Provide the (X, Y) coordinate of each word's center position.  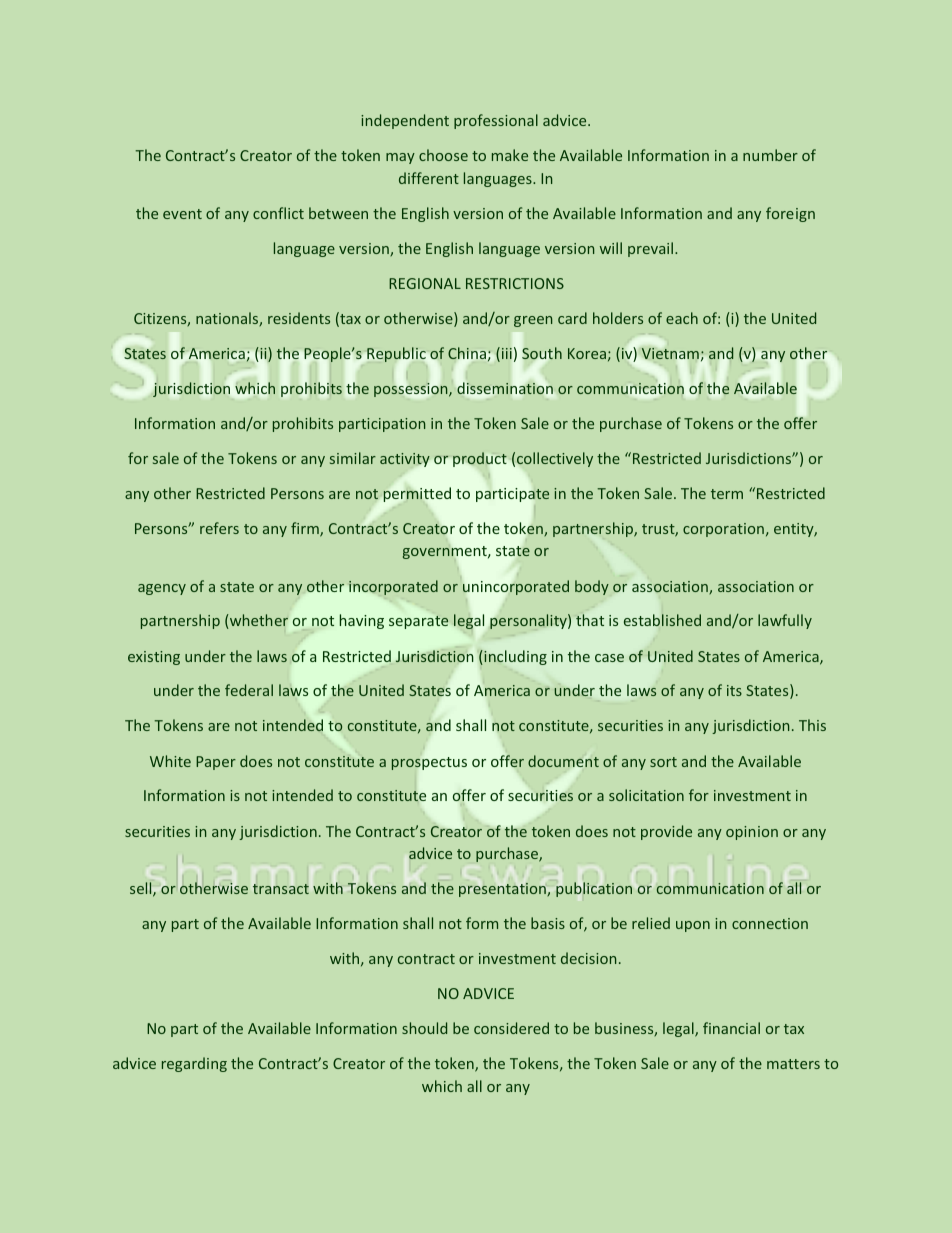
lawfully (785, 621)
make (510, 155)
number (770, 155)
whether (258, 621)
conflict (278, 213)
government (446, 552)
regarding (194, 1064)
